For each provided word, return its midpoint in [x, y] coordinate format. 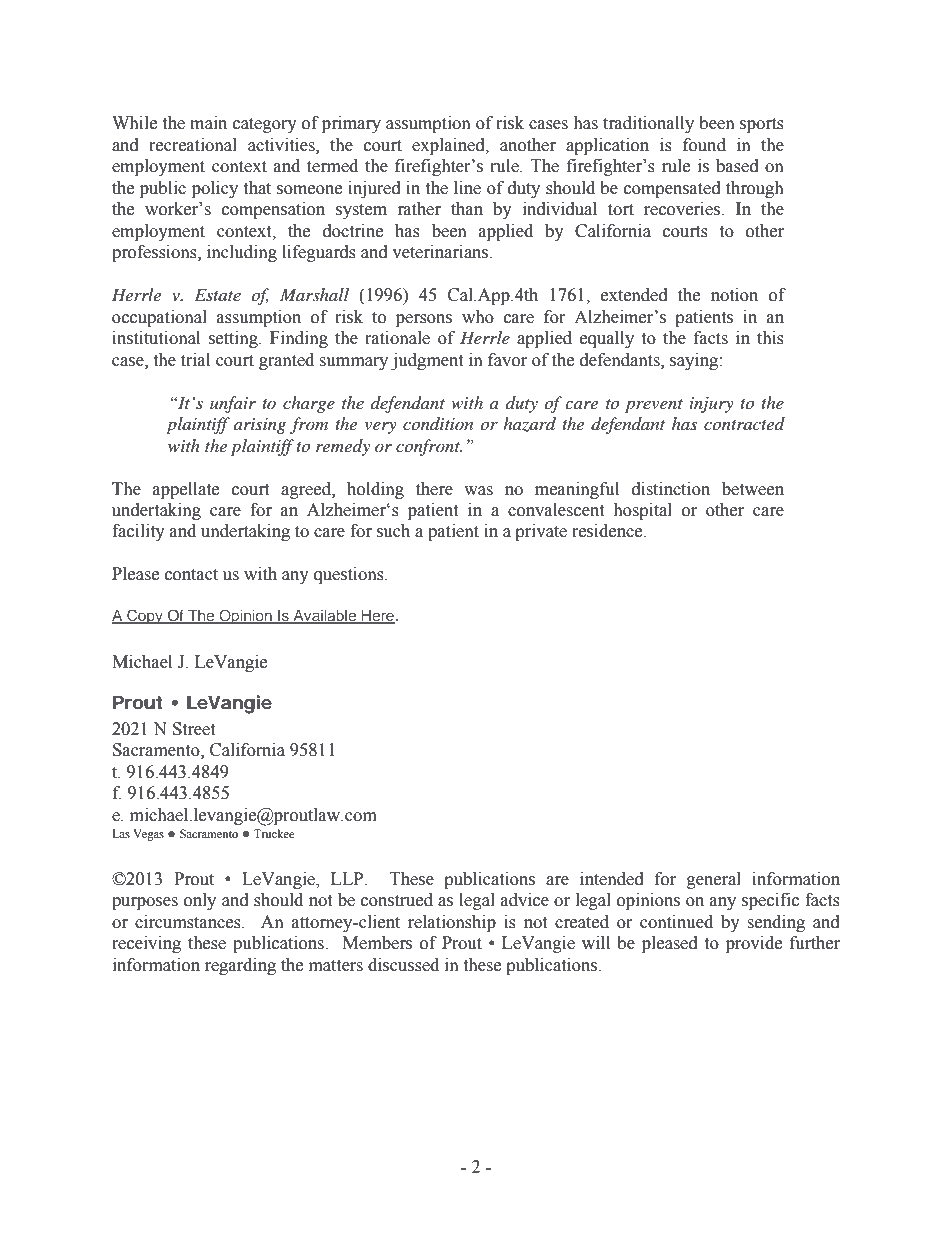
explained [449, 146]
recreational [193, 145]
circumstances [189, 922]
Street [194, 729]
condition [438, 423]
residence [608, 531]
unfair [233, 404]
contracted [744, 423]
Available [325, 616]
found [704, 145]
